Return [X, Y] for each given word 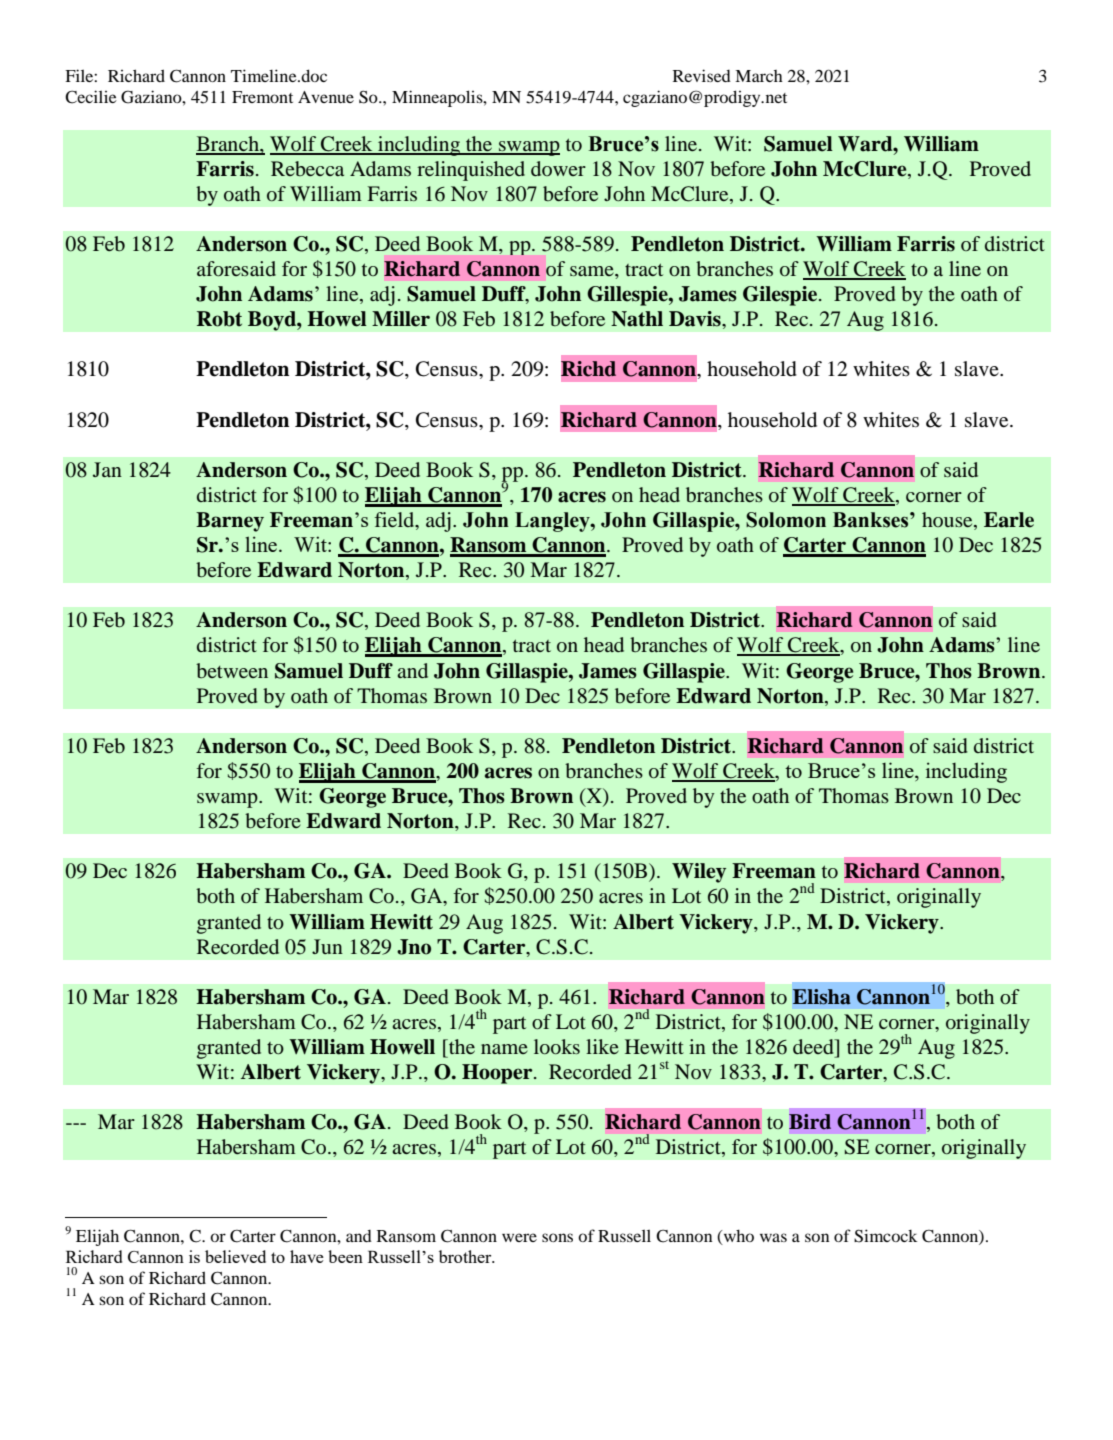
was [773, 1237]
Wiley [699, 873]
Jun [327, 946]
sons [557, 1237]
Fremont [262, 97]
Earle [1009, 520]
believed [235, 1256]
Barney [230, 522]
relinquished [471, 171]
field [396, 521]
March [759, 76]
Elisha [822, 997]
